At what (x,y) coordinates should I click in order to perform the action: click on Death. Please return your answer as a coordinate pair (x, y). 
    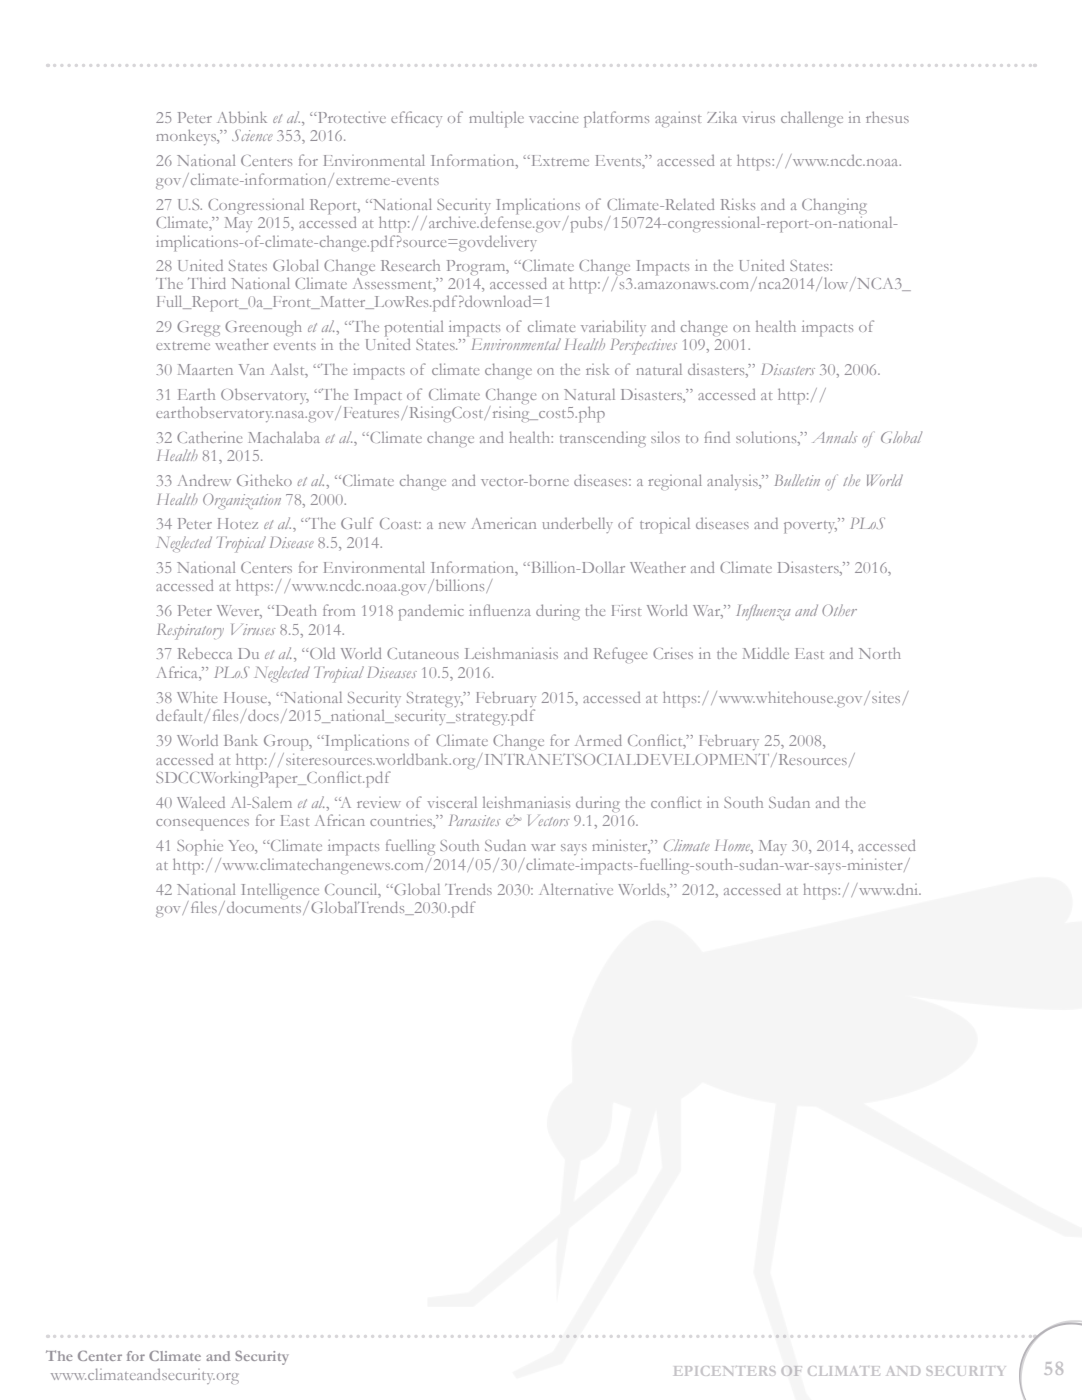
    Looking at the image, I should click on (295, 610).
